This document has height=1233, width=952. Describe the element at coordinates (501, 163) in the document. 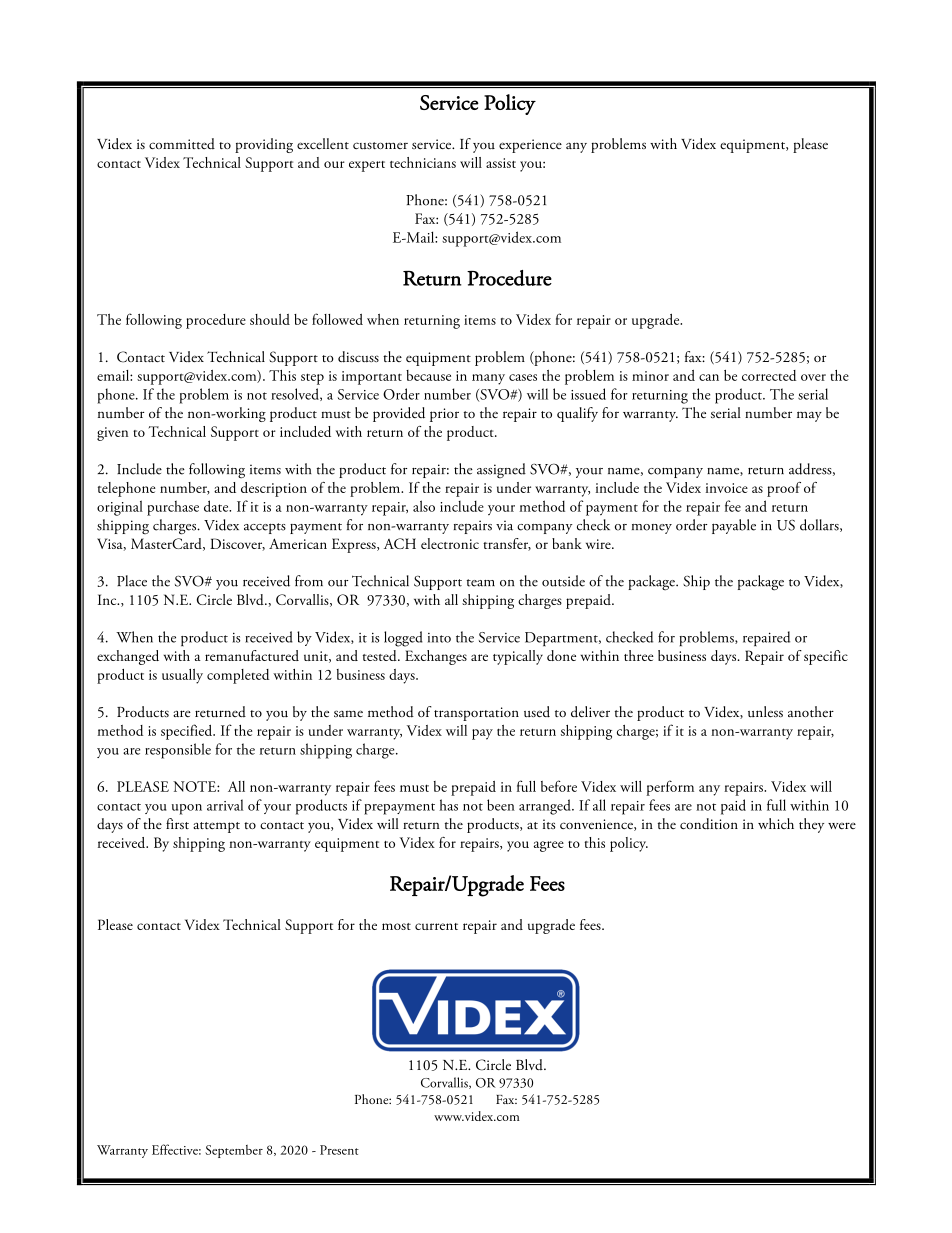

I see `assist` at that location.
